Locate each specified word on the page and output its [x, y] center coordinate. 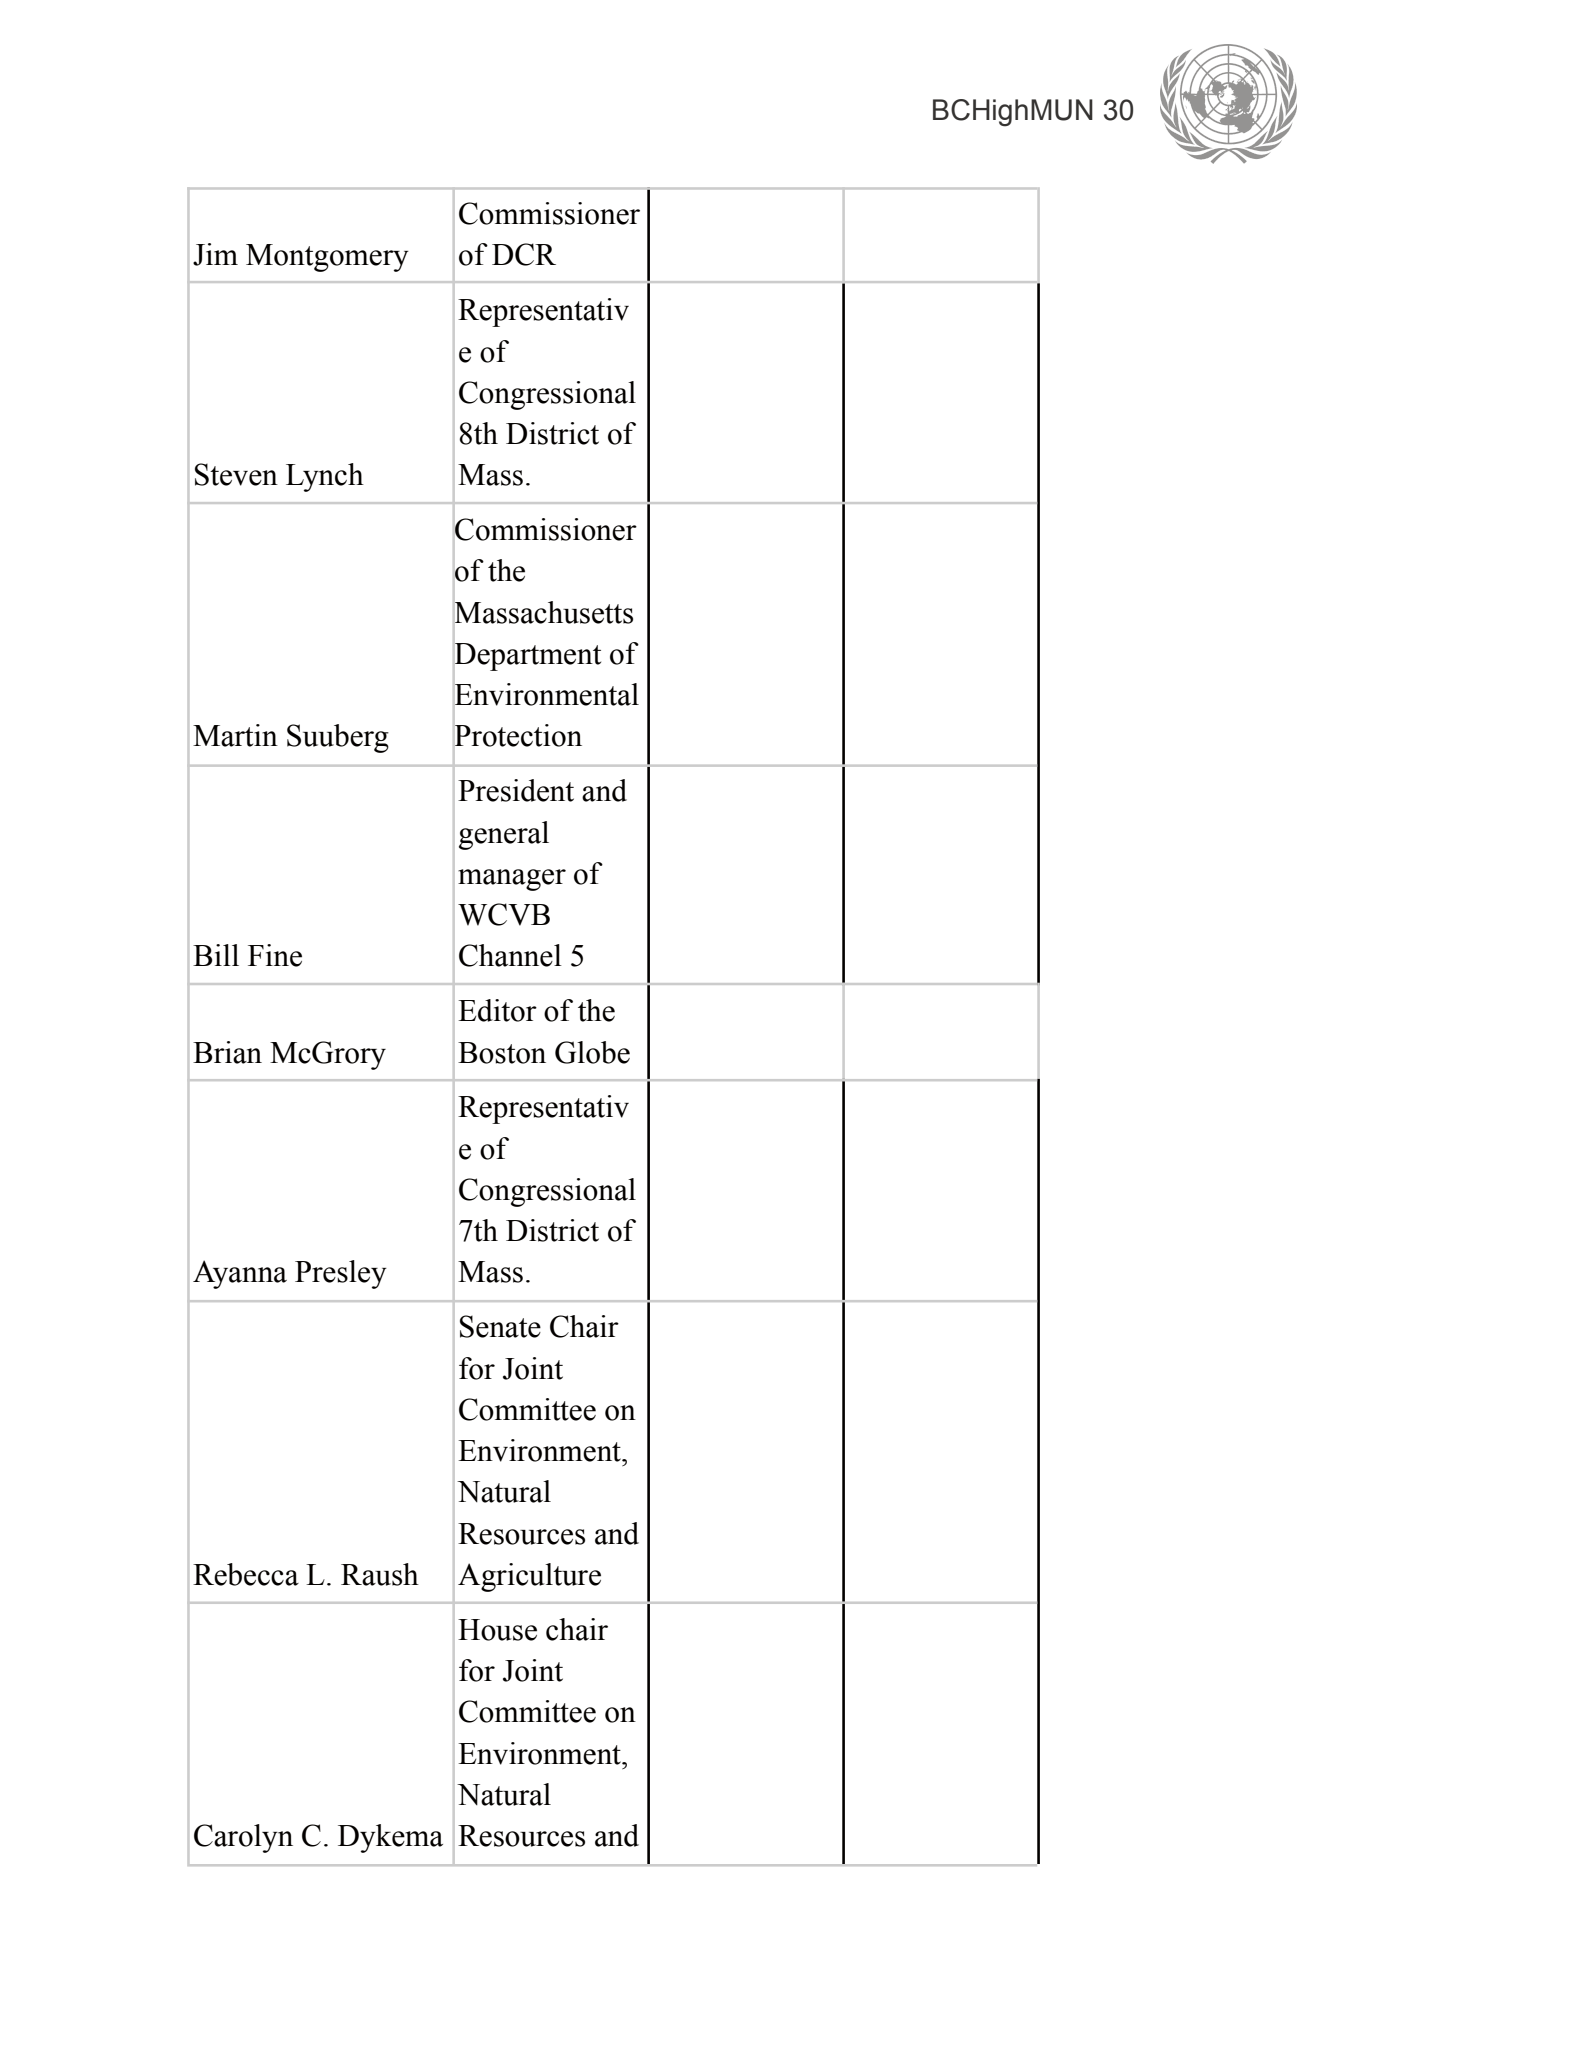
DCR [524, 254]
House [497, 1630]
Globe [592, 1052]
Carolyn [243, 1838]
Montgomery [327, 258]
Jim [215, 254]
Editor [497, 1010]
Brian [227, 1052]
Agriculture [529, 1577]
